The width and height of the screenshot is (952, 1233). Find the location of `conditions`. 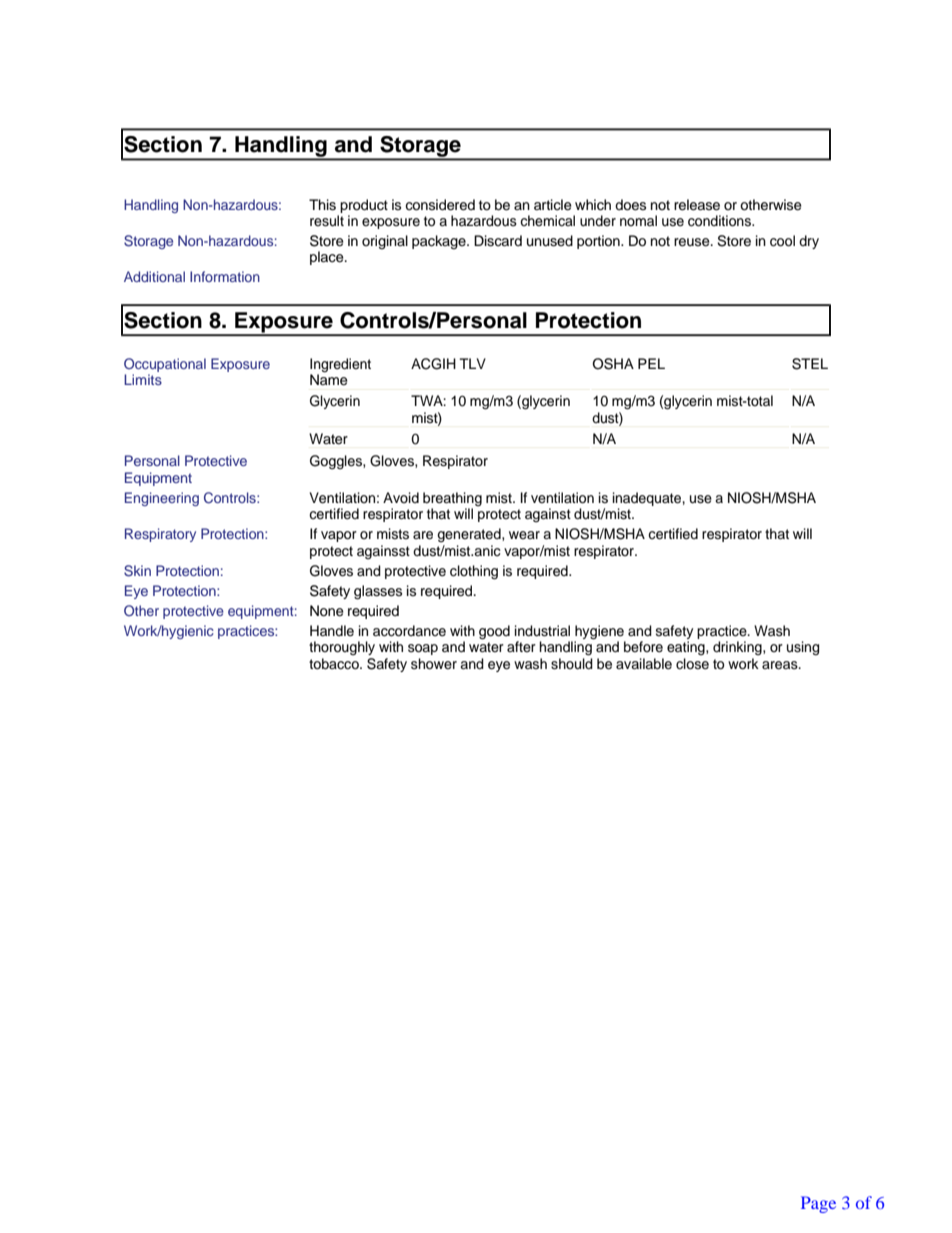

conditions is located at coordinates (720, 221).
